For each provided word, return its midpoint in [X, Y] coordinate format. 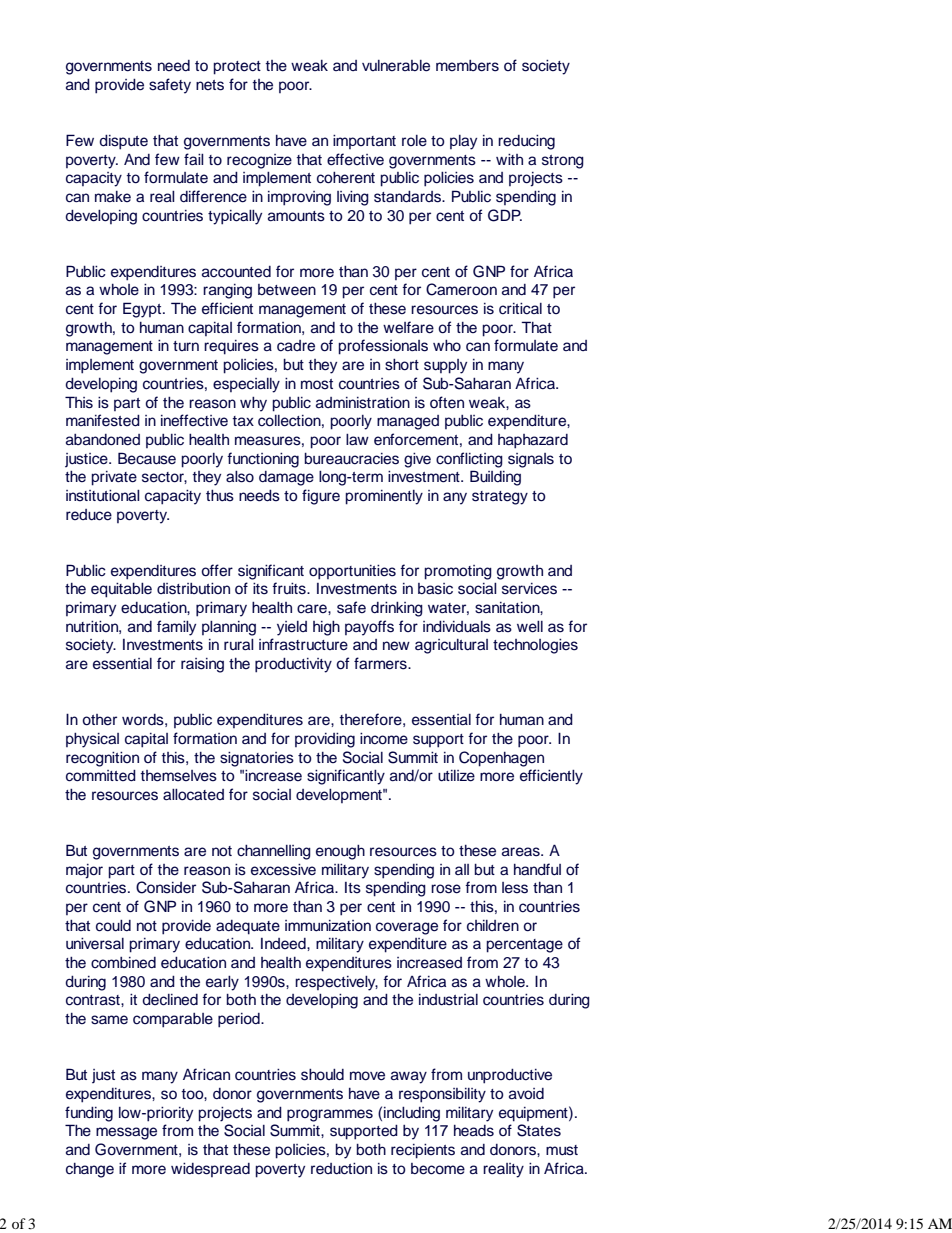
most [317, 384]
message [126, 1133]
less [515, 888]
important [364, 142]
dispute [123, 142]
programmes [330, 1115]
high [326, 628]
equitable [121, 590]
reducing [526, 142]
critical [520, 309]
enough [340, 852]
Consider [166, 887]
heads [474, 1131]
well [530, 627]
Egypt [143, 310]
